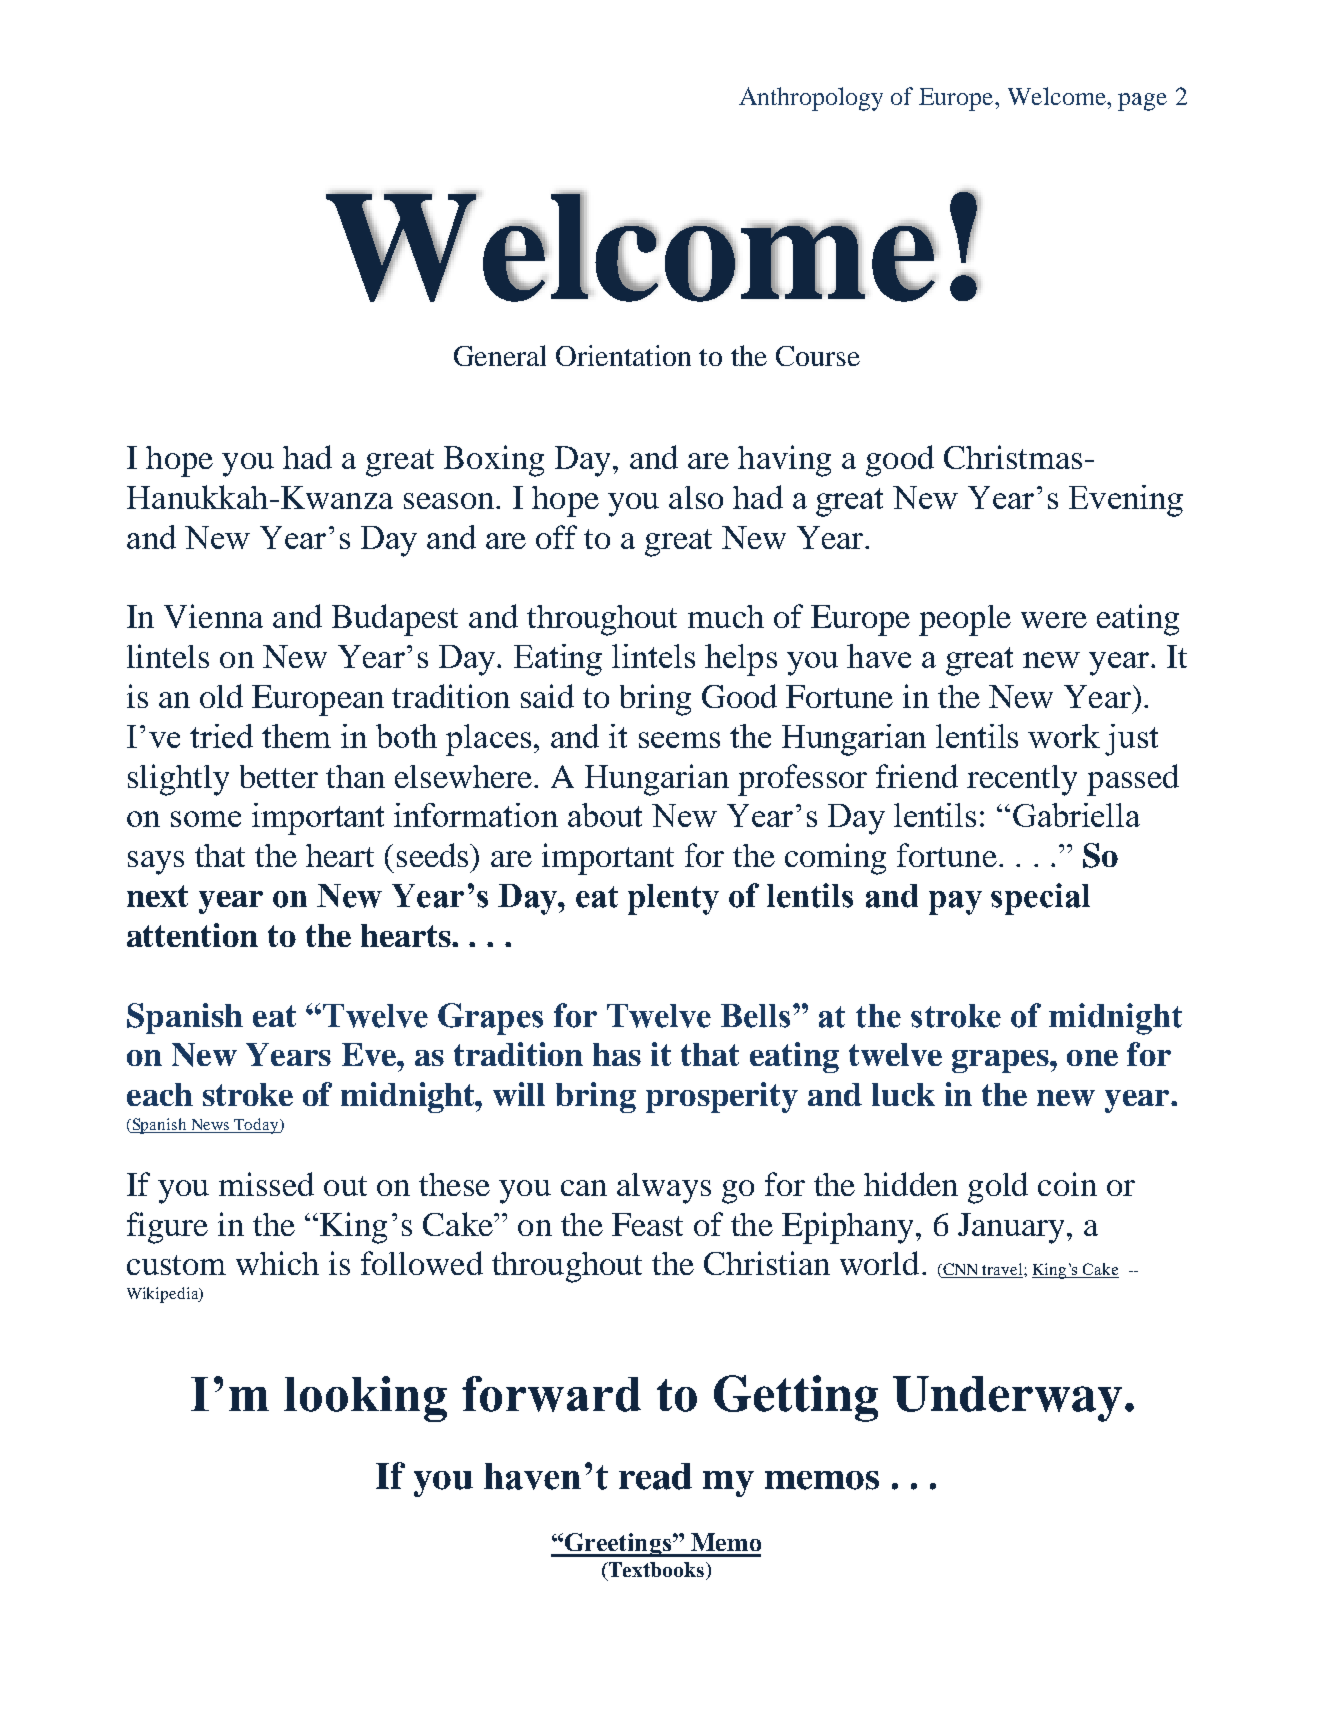 The image size is (1324, 1714). I want to click on page, so click(1142, 102).
